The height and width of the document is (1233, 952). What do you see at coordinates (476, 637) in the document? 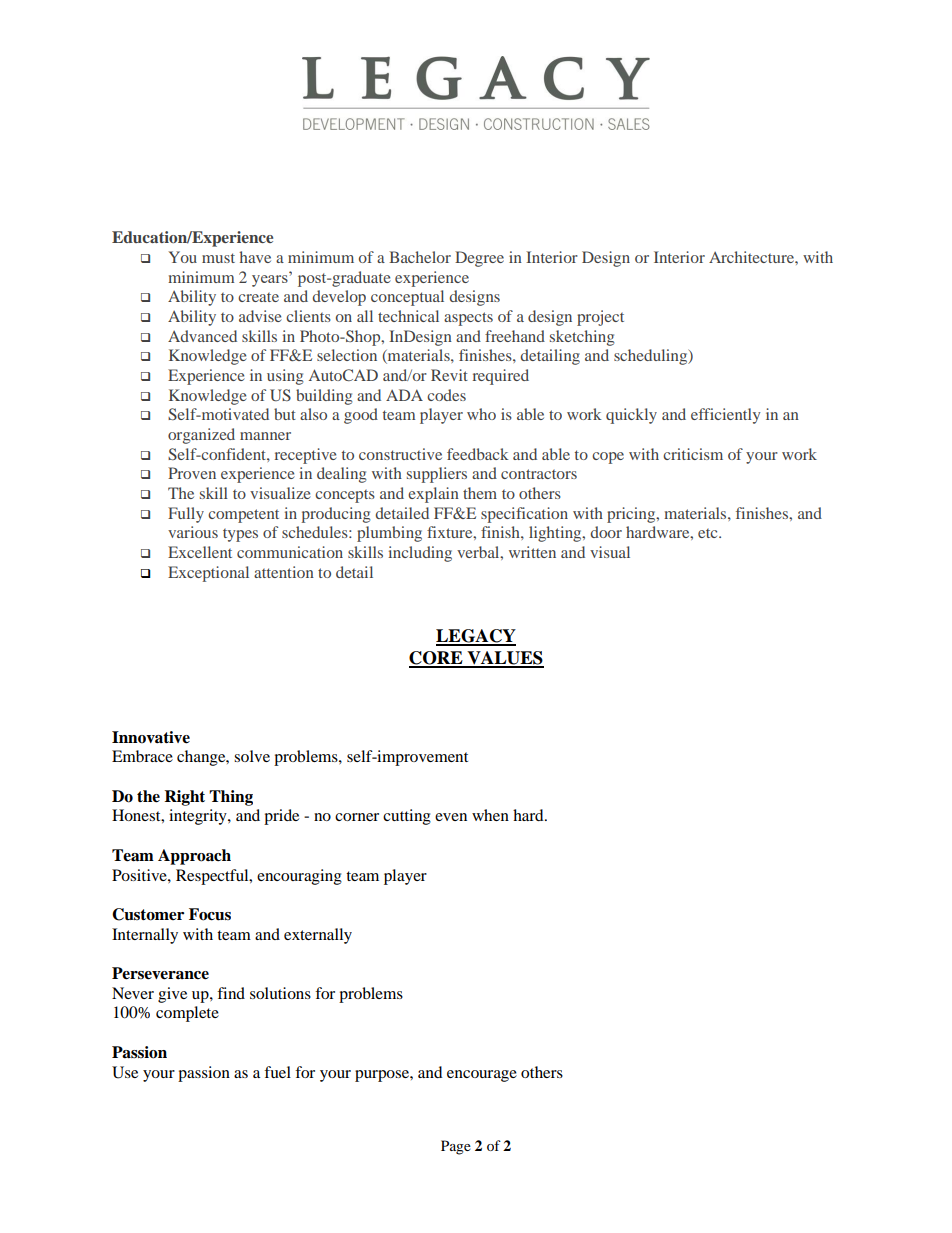
I see `LEGACY` at bounding box center [476, 637].
